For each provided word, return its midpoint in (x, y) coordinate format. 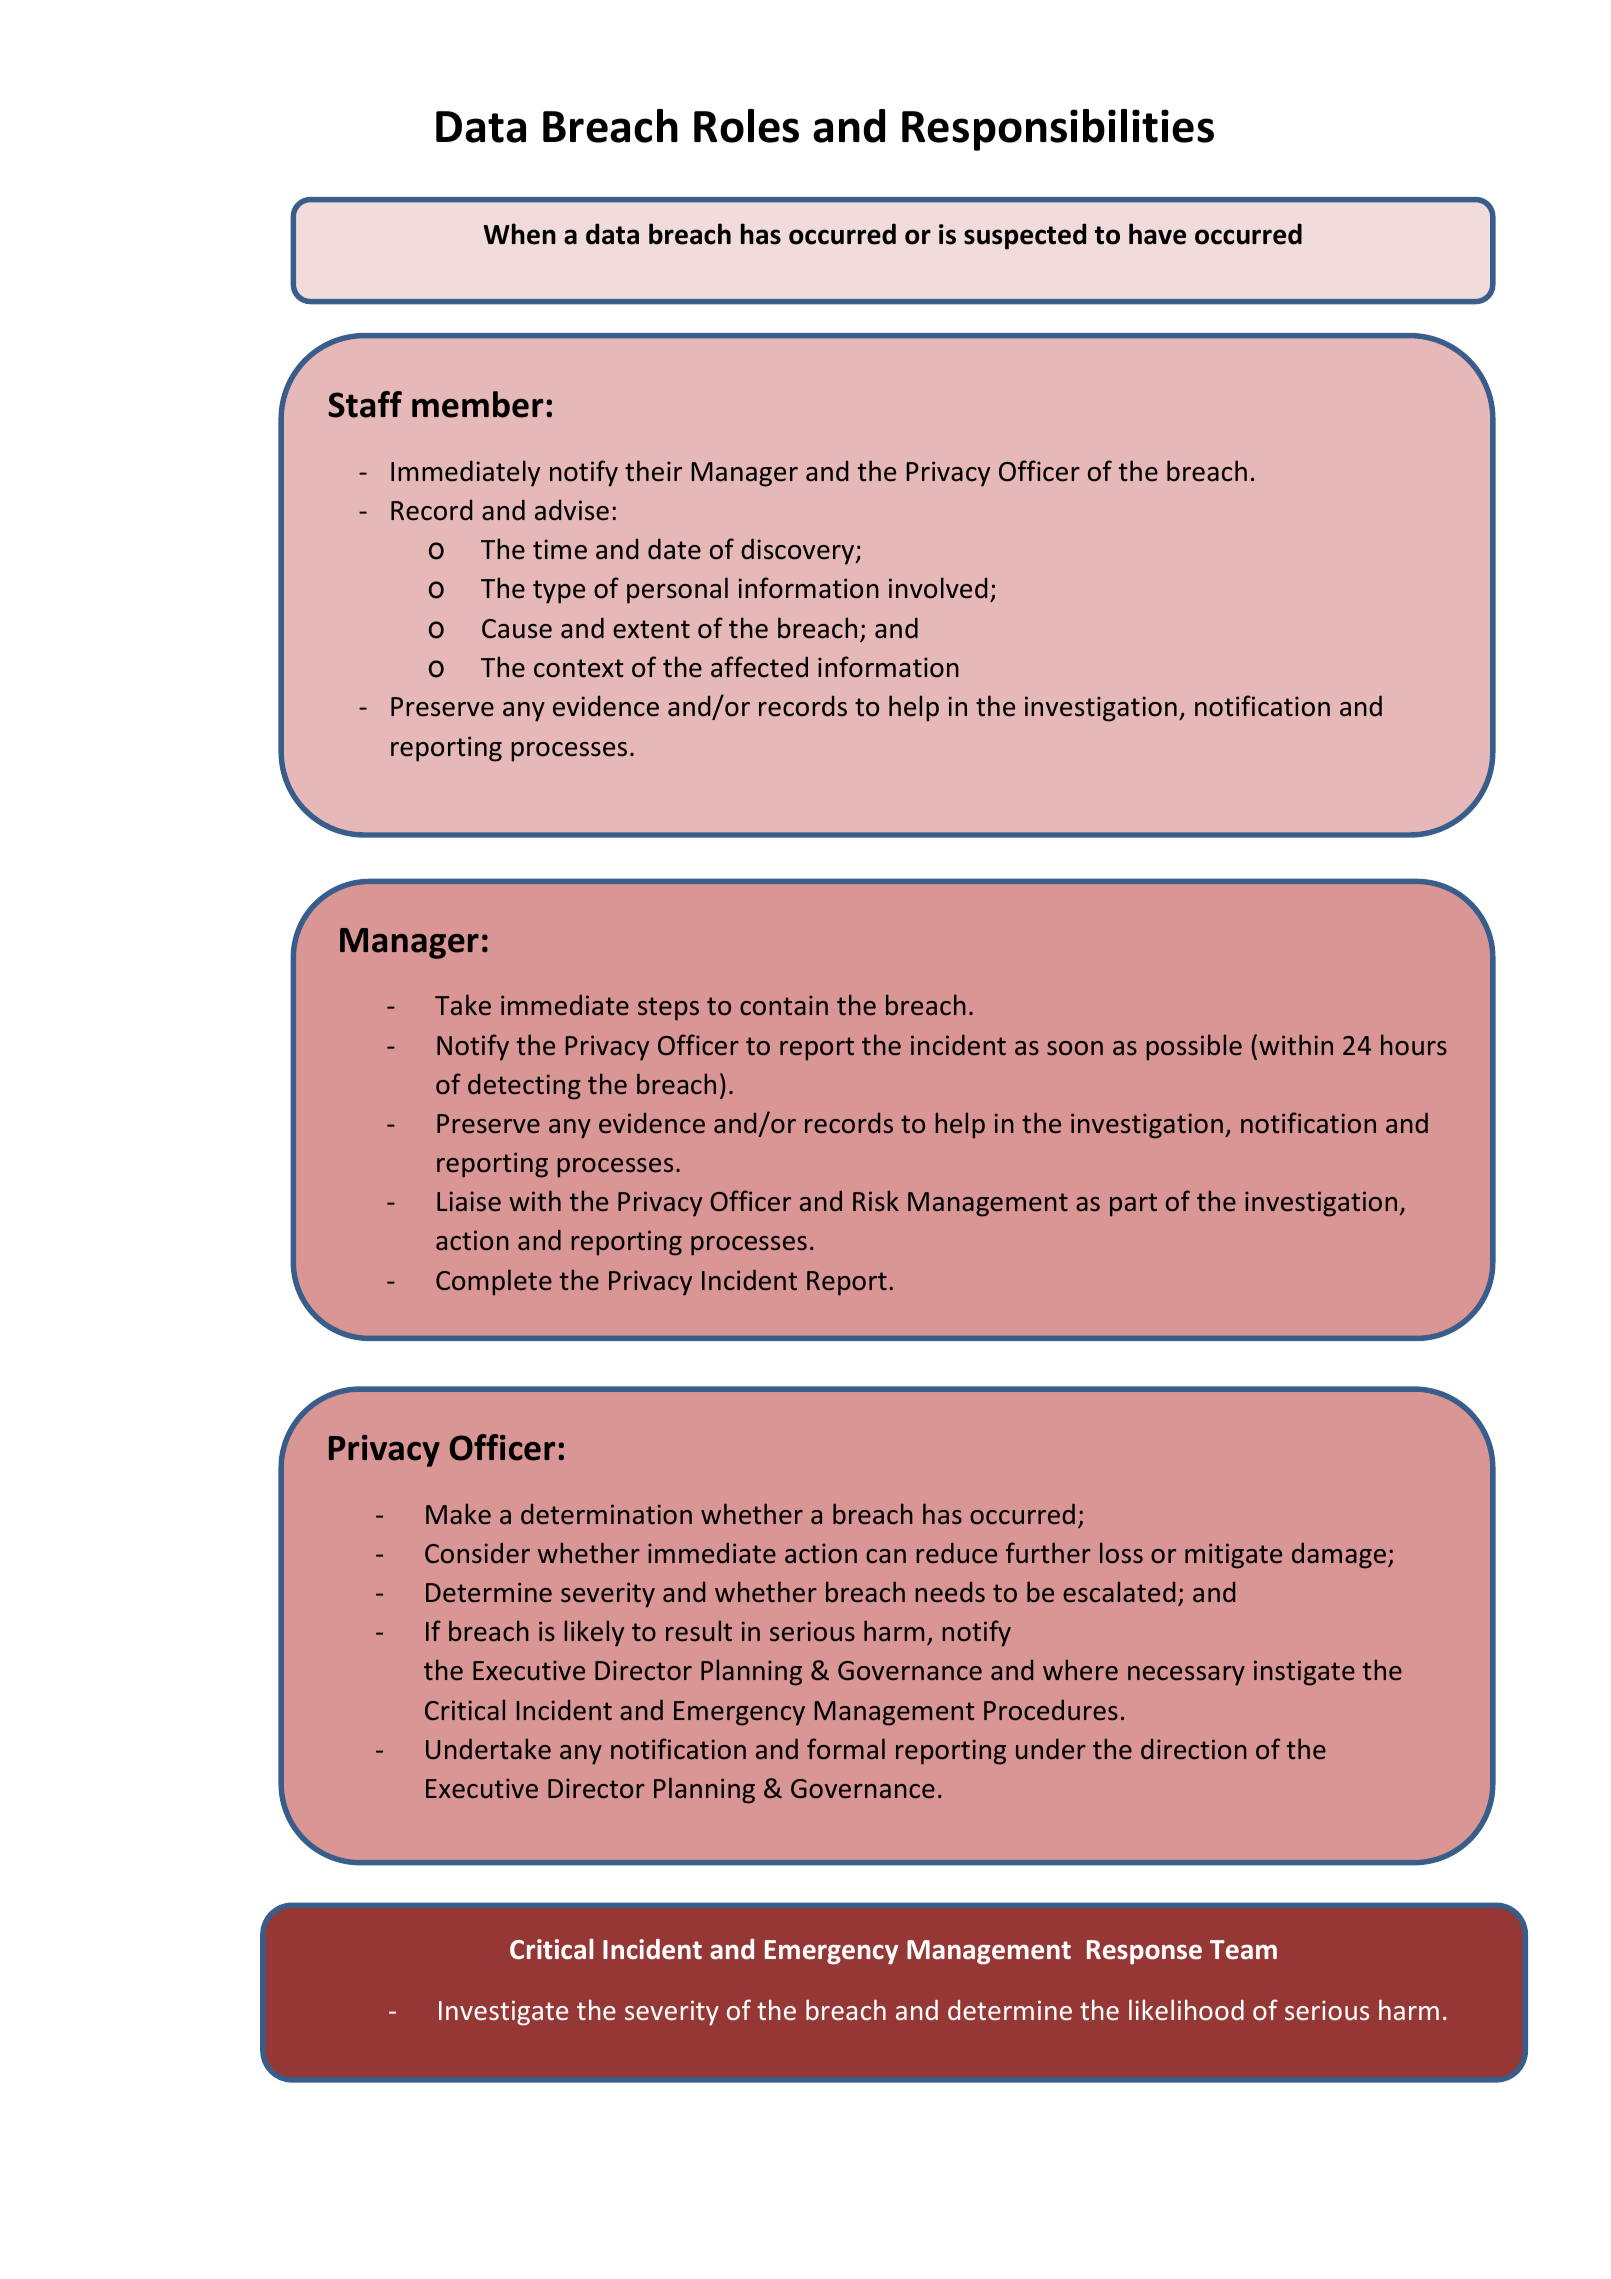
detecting (524, 1087)
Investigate (503, 2013)
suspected (1025, 236)
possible (1194, 1047)
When (519, 234)
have (1157, 234)
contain (784, 1005)
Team (1243, 1950)
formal (846, 1748)
